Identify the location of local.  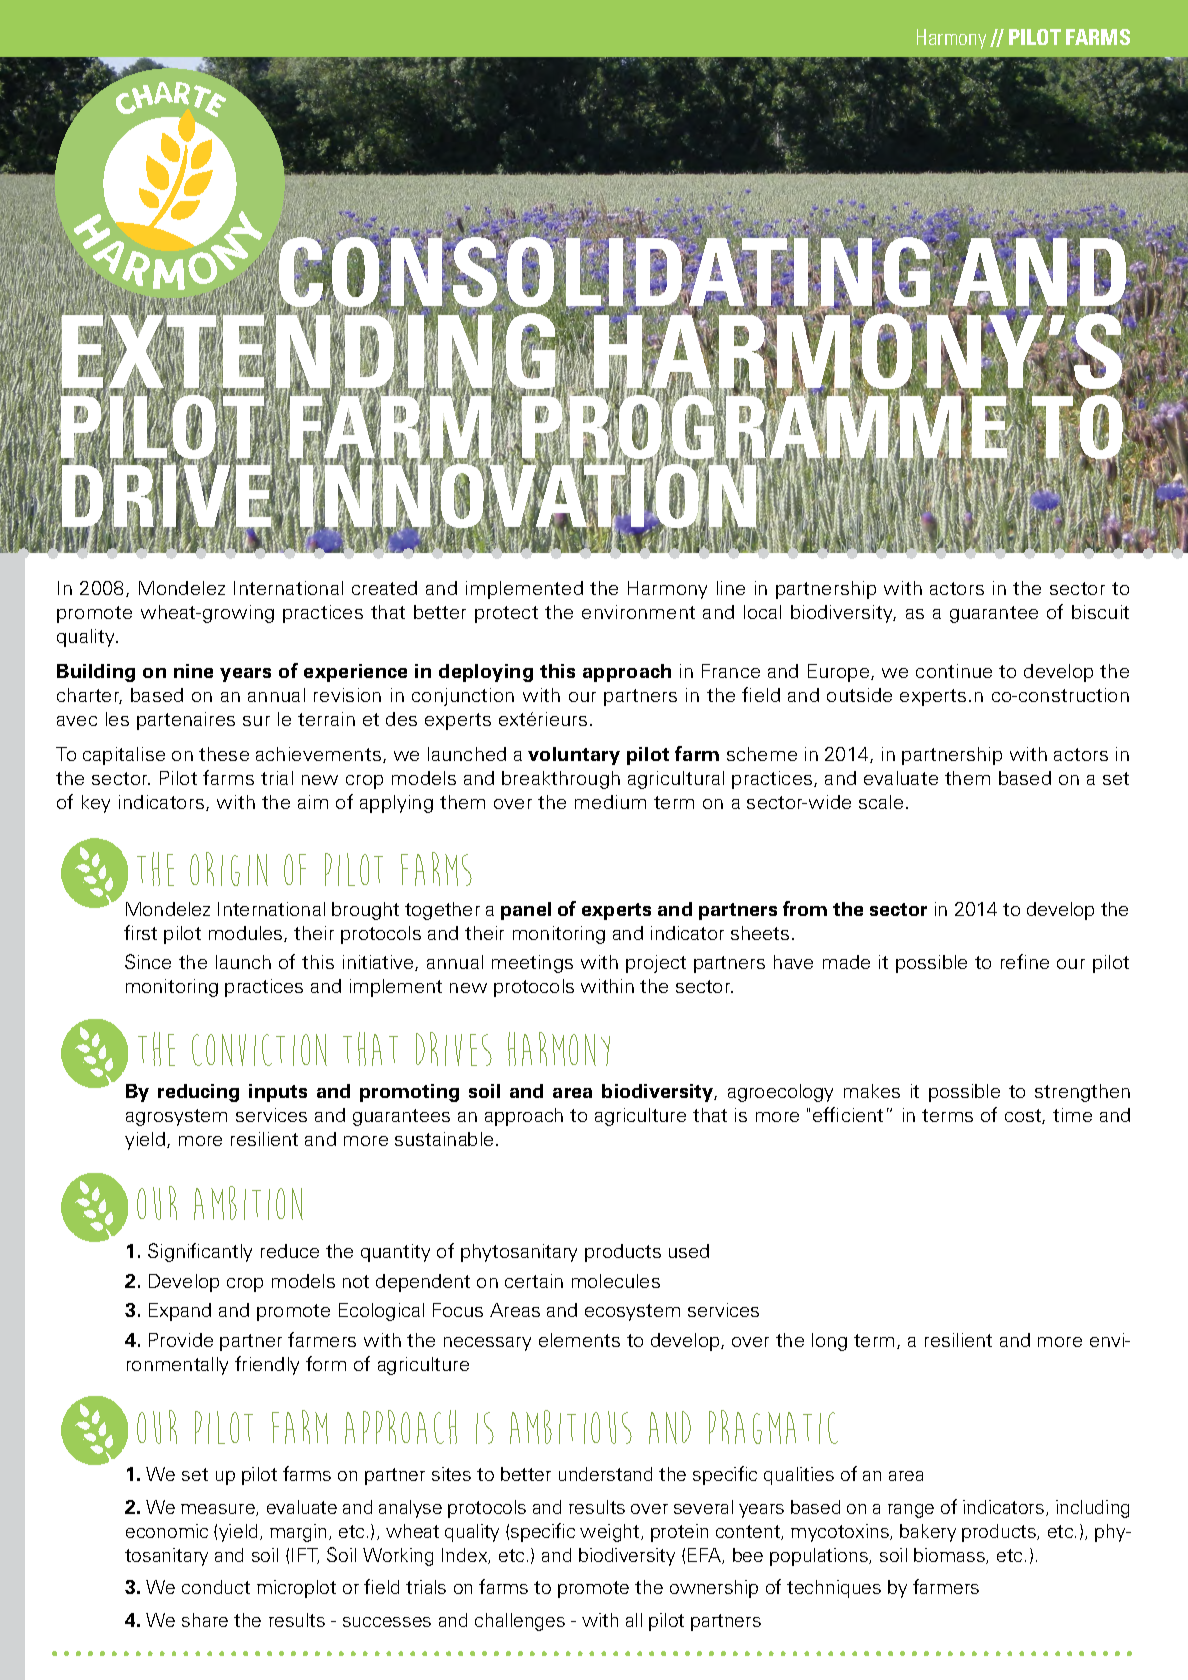
(762, 612).
